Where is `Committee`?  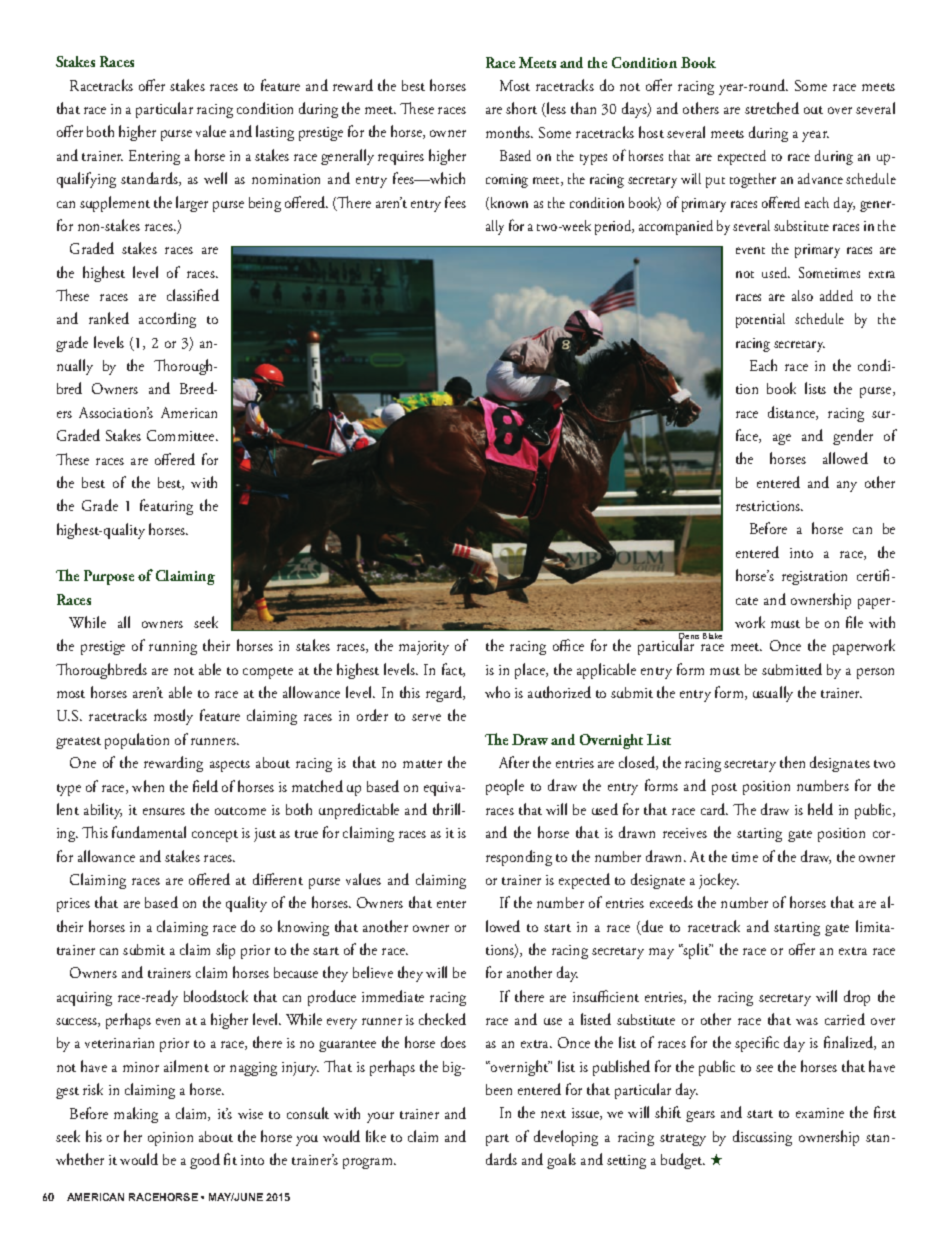
Committee is located at coordinates (182, 435).
